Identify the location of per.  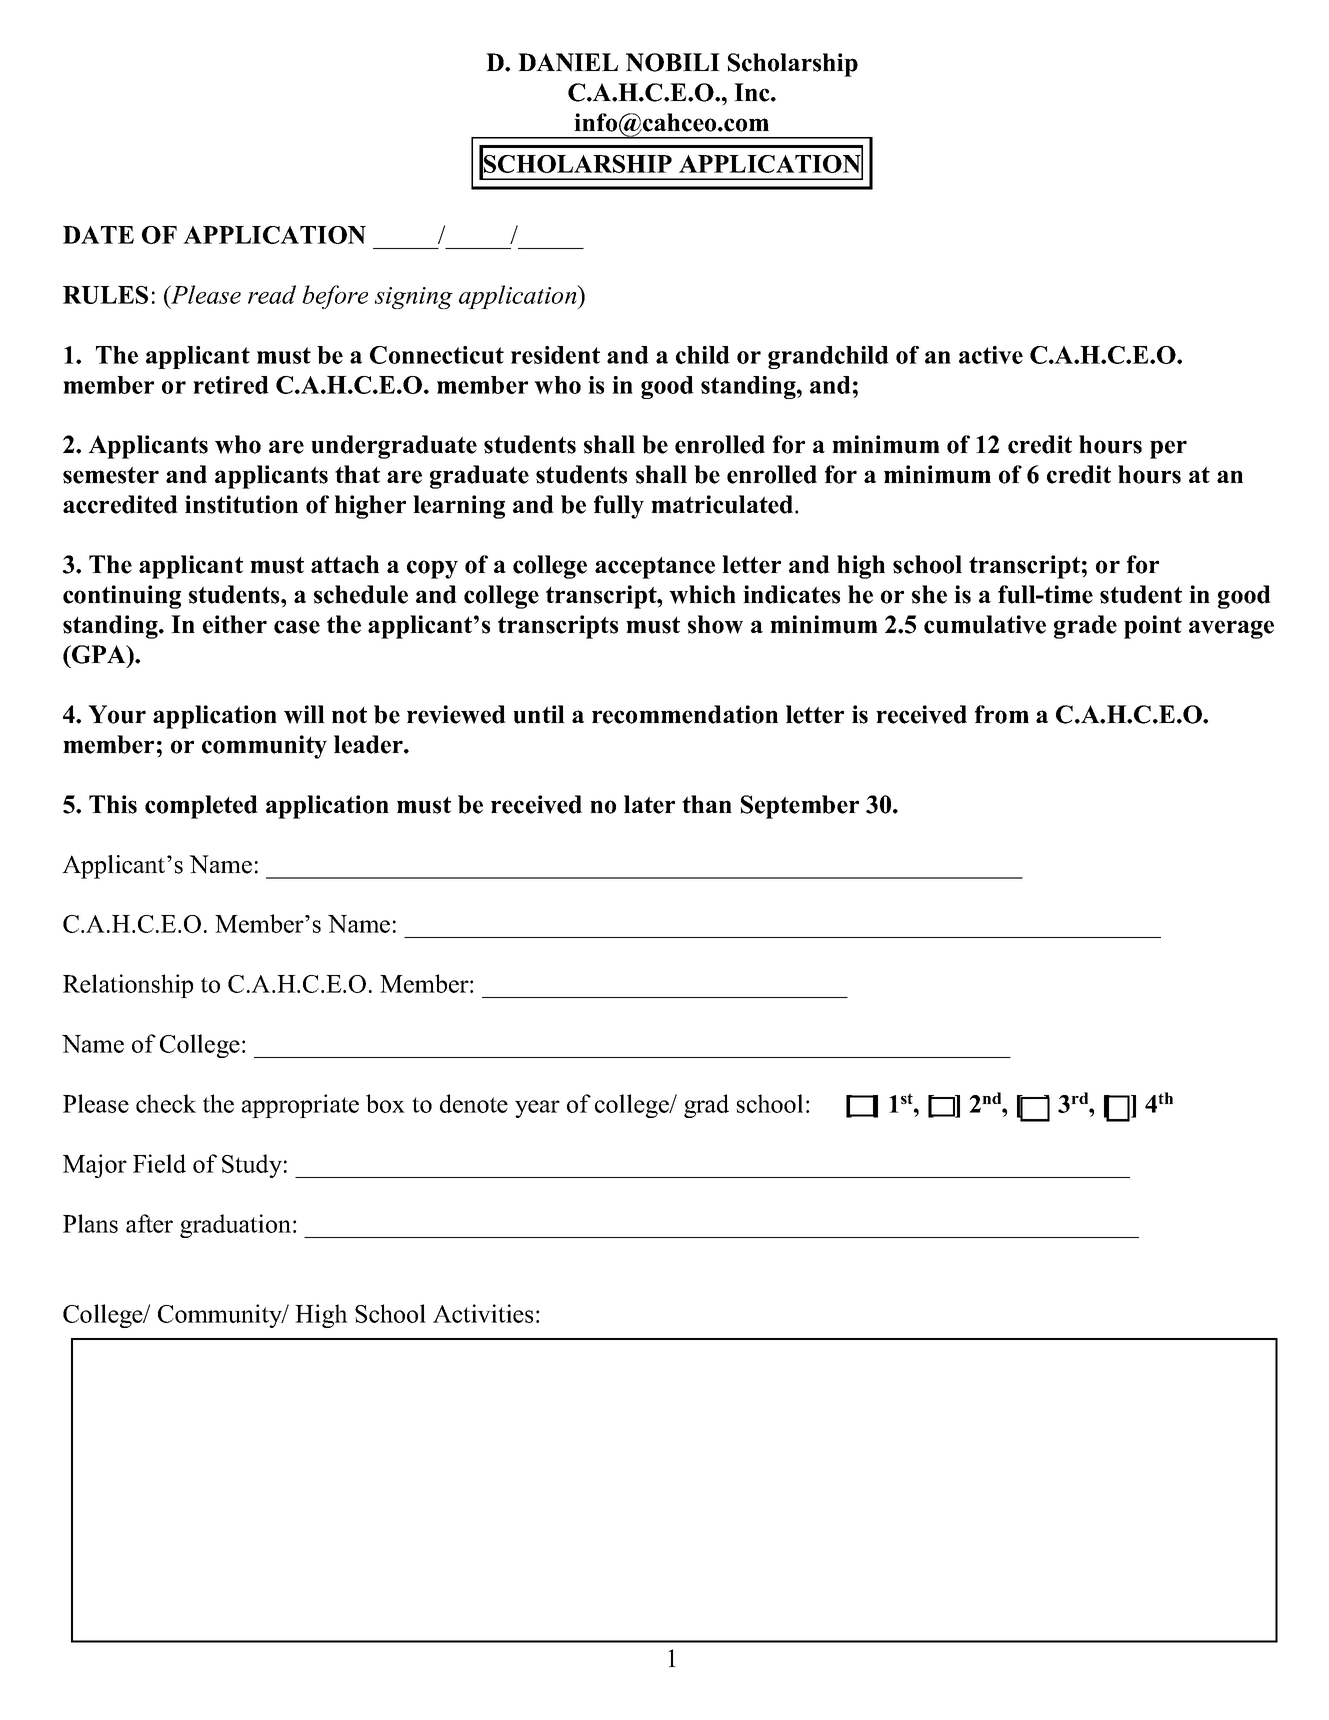
(1168, 449).
